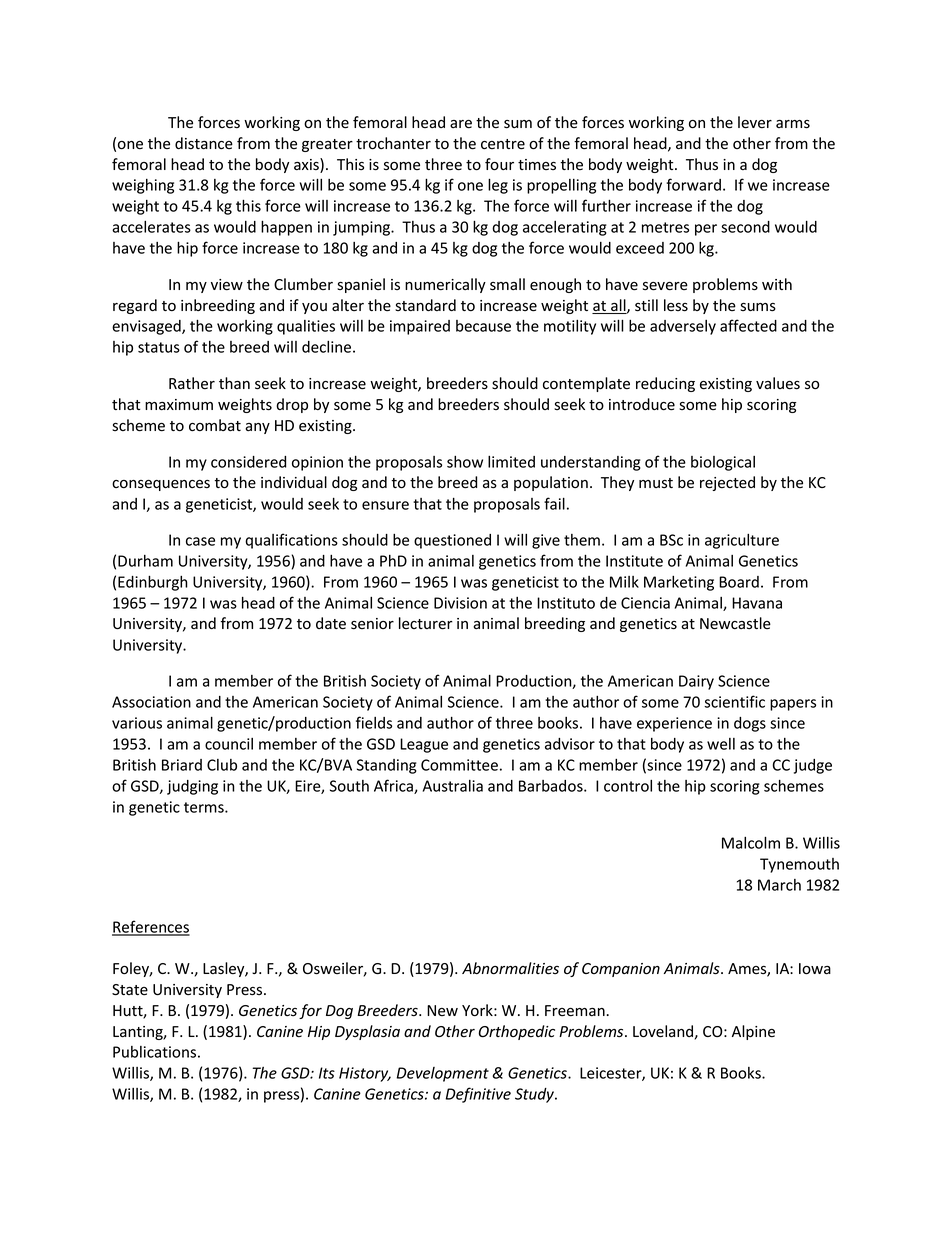 The height and width of the image is (1233, 952). Describe the element at coordinates (327, 1073) in the image. I see `Its` at that location.
